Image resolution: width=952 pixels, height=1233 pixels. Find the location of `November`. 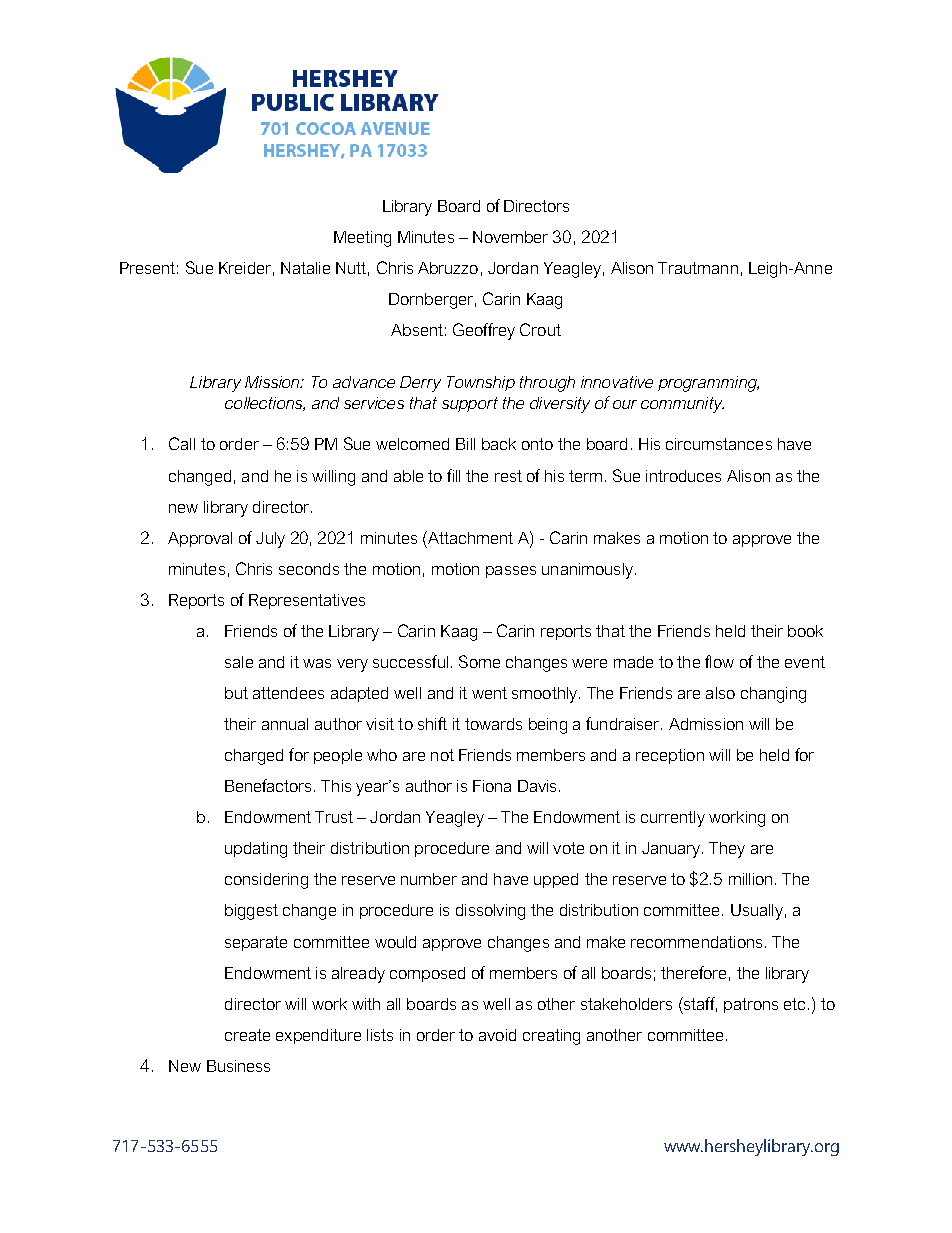

November is located at coordinates (510, 237).
